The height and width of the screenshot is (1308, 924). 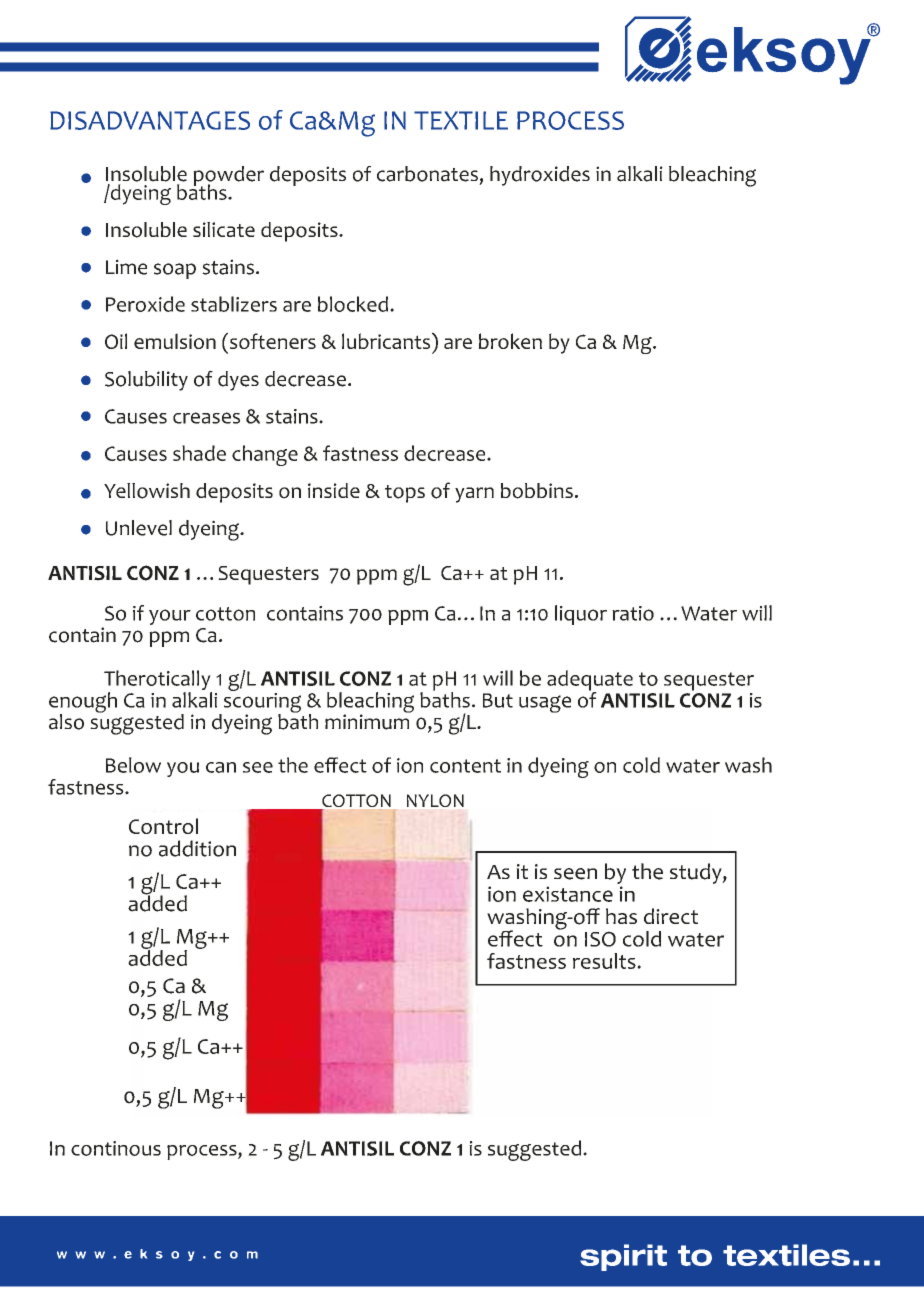 What do you see at coordinates (540, 176) in the screenshot?
I see `hydroxides` at bounding box center [540, 176].
